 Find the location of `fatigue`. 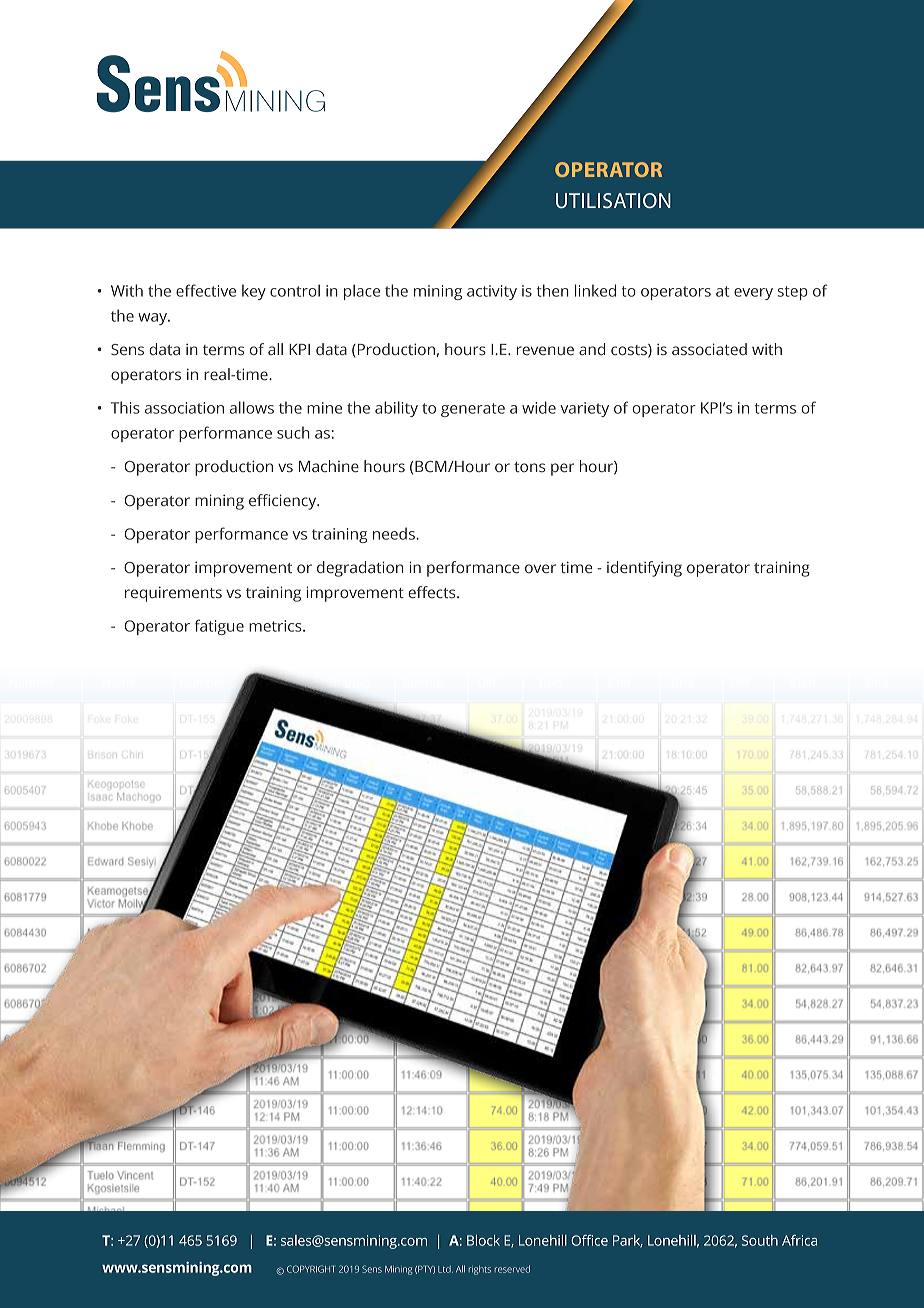

fatigue is located at coordinates (219, 627).
